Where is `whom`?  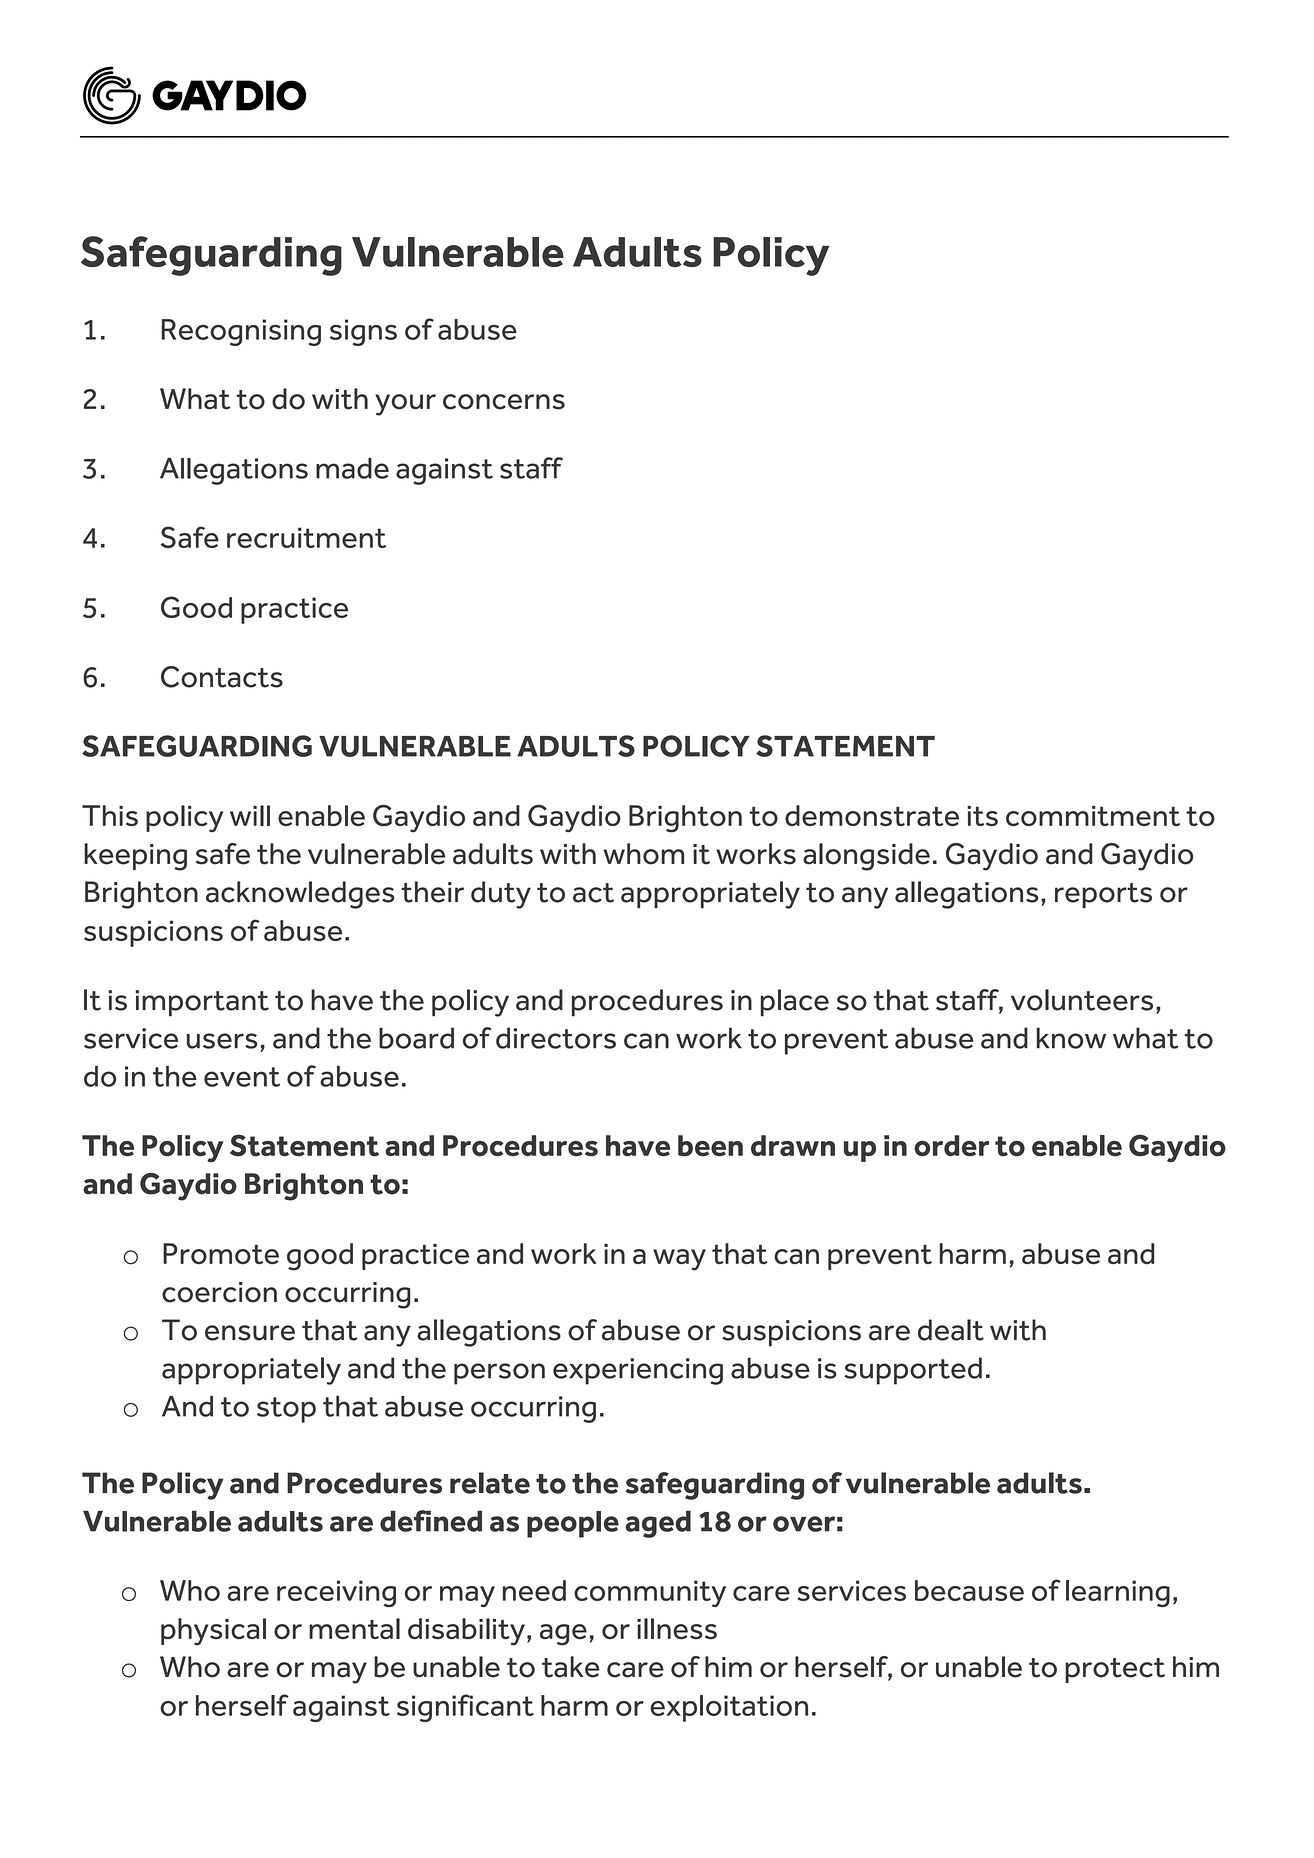 whom is located at coordinates (643, 854).
